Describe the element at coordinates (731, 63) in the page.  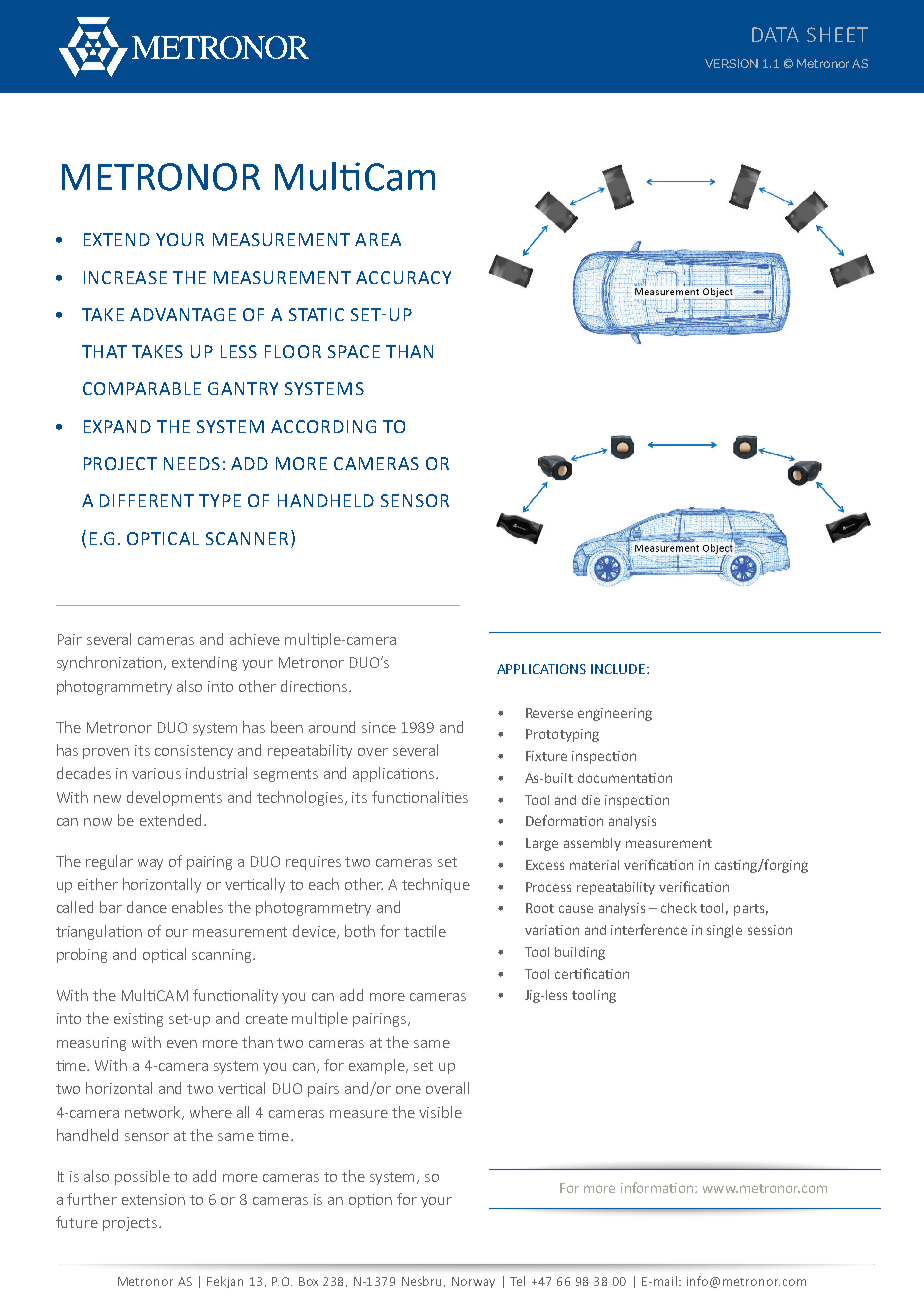
I see `VERSION` at that location.
